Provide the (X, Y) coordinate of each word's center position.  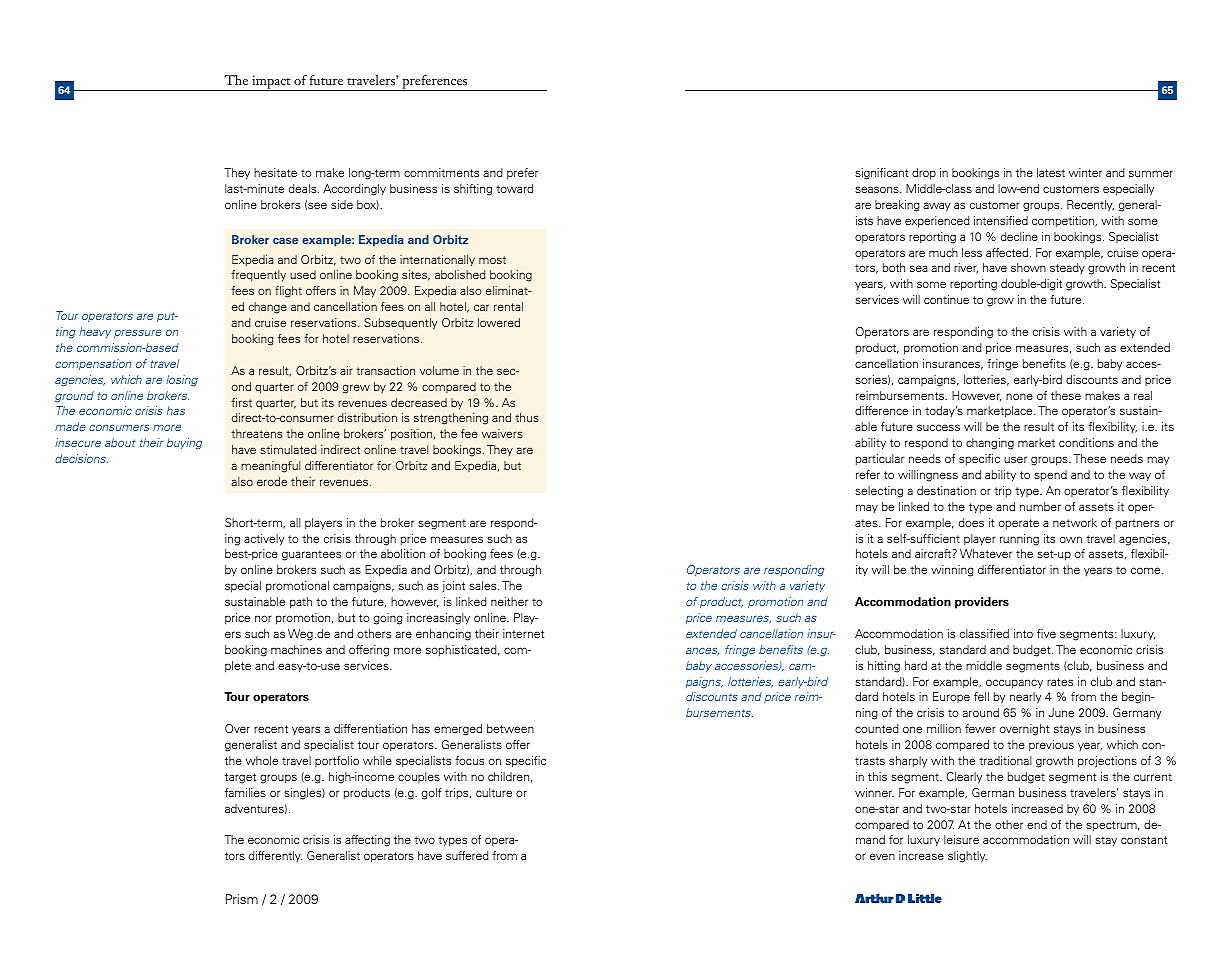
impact (271, 83)
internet (523, 633)
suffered (467, 855)
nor (263, 618)
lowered (499, 322)
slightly (967, 857)
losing (182, 381)
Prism (242, 899)
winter (1085, 172)
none (1019, 396)
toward (514, 188)
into (1023, 633)
